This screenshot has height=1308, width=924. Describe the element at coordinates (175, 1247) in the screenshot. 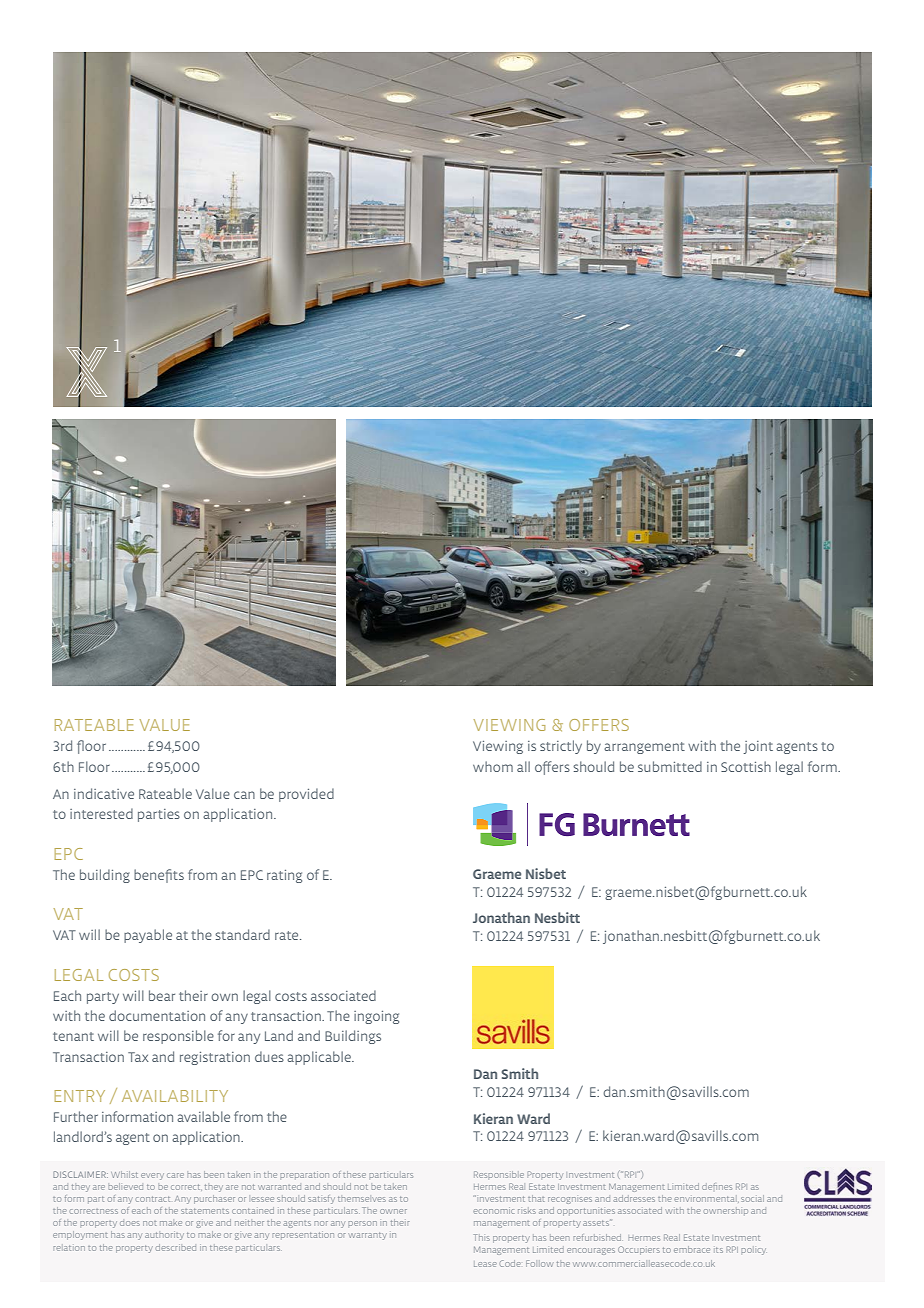

I see `described` at that location.
